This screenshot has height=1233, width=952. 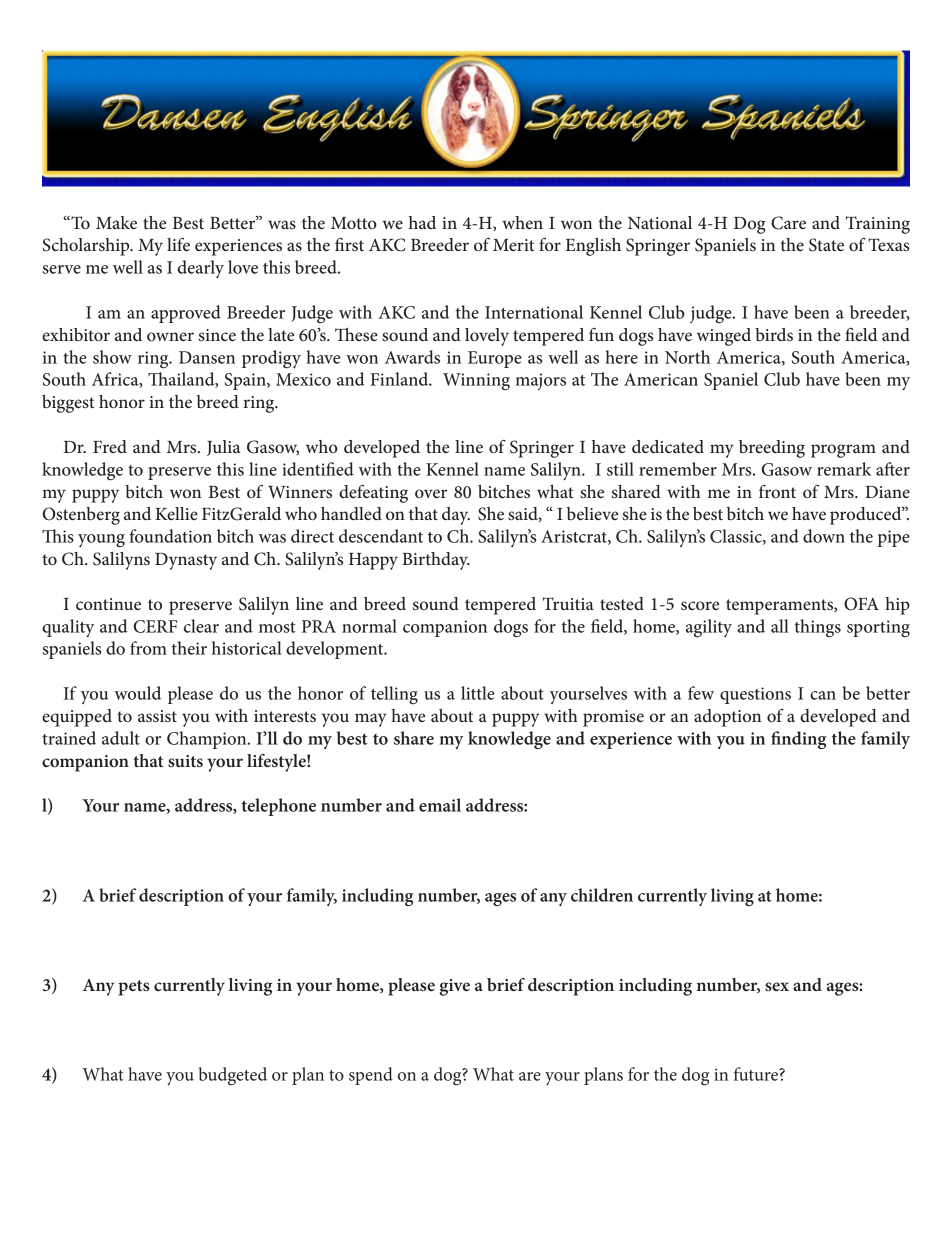 I want to click on things, so click(x=817, y=628).
